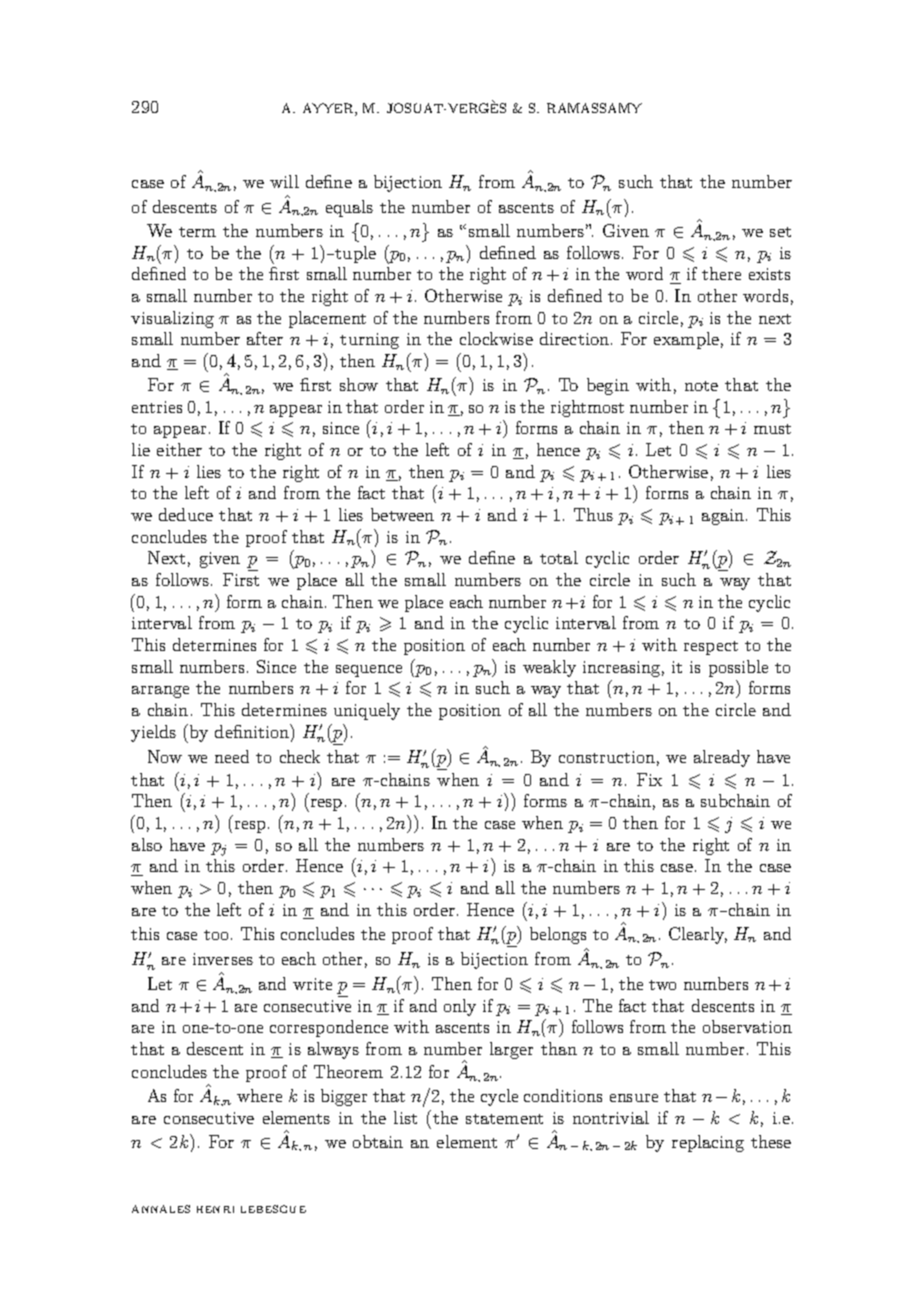 The width and height of the screenshot is (924, 1308). Describe the element at coordinates (721, 273) in the screenshot. I see `there` at that location.
